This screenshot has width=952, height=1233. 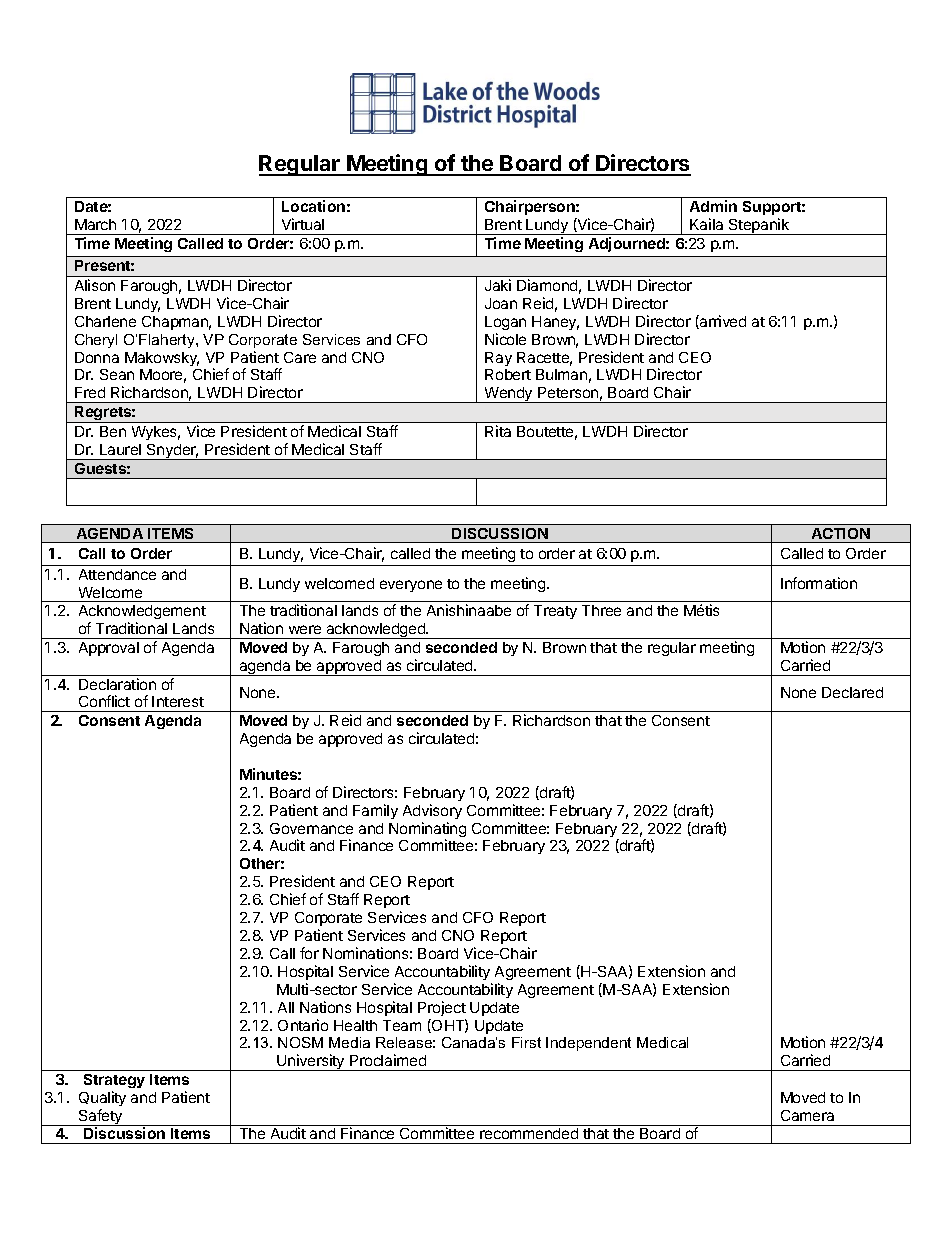 I want to click on Ben, so click(x=113, y=431).
